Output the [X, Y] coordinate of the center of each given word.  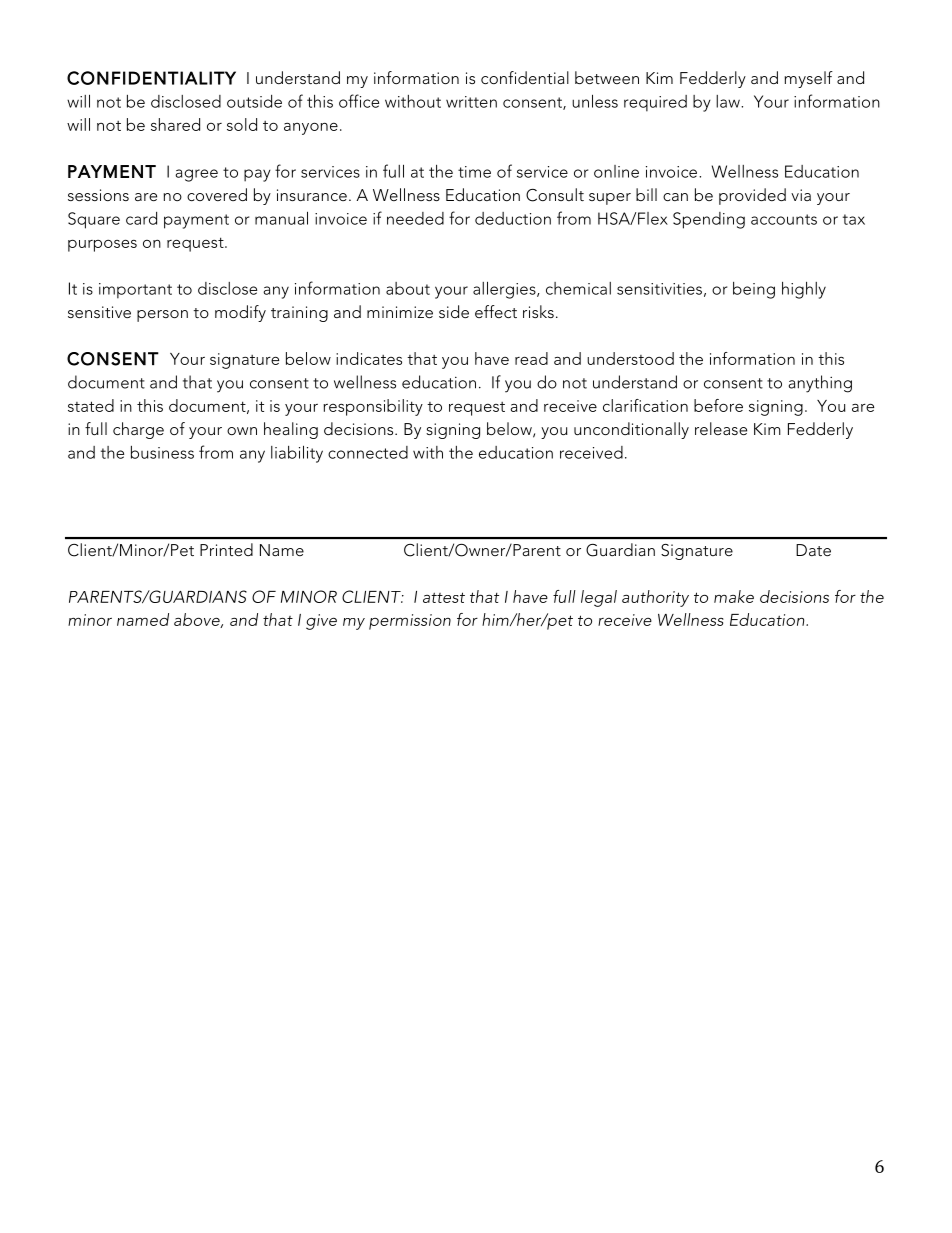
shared [175, 124]
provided [752, 196]
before [718, 405]
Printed [226, 549]
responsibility [373, 407]
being [754, 290]
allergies [505, 290]
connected [368, 452]
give [321, 622]
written [471, 102]
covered [217, 194]
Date [813, 550]
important [135, 291]
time [474, 172]
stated [91, 405]
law [729, 101]
